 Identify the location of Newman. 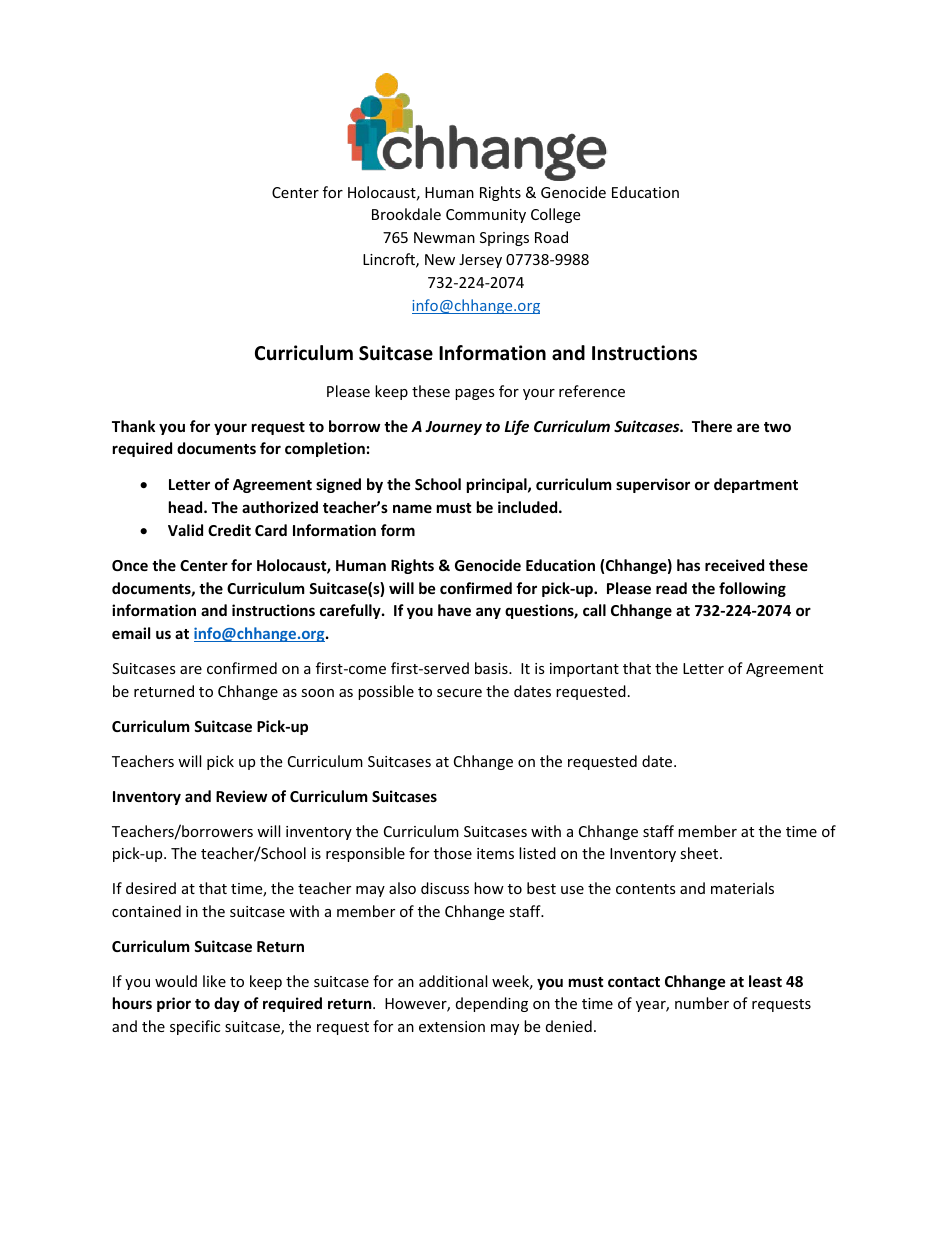
(444, 237).
